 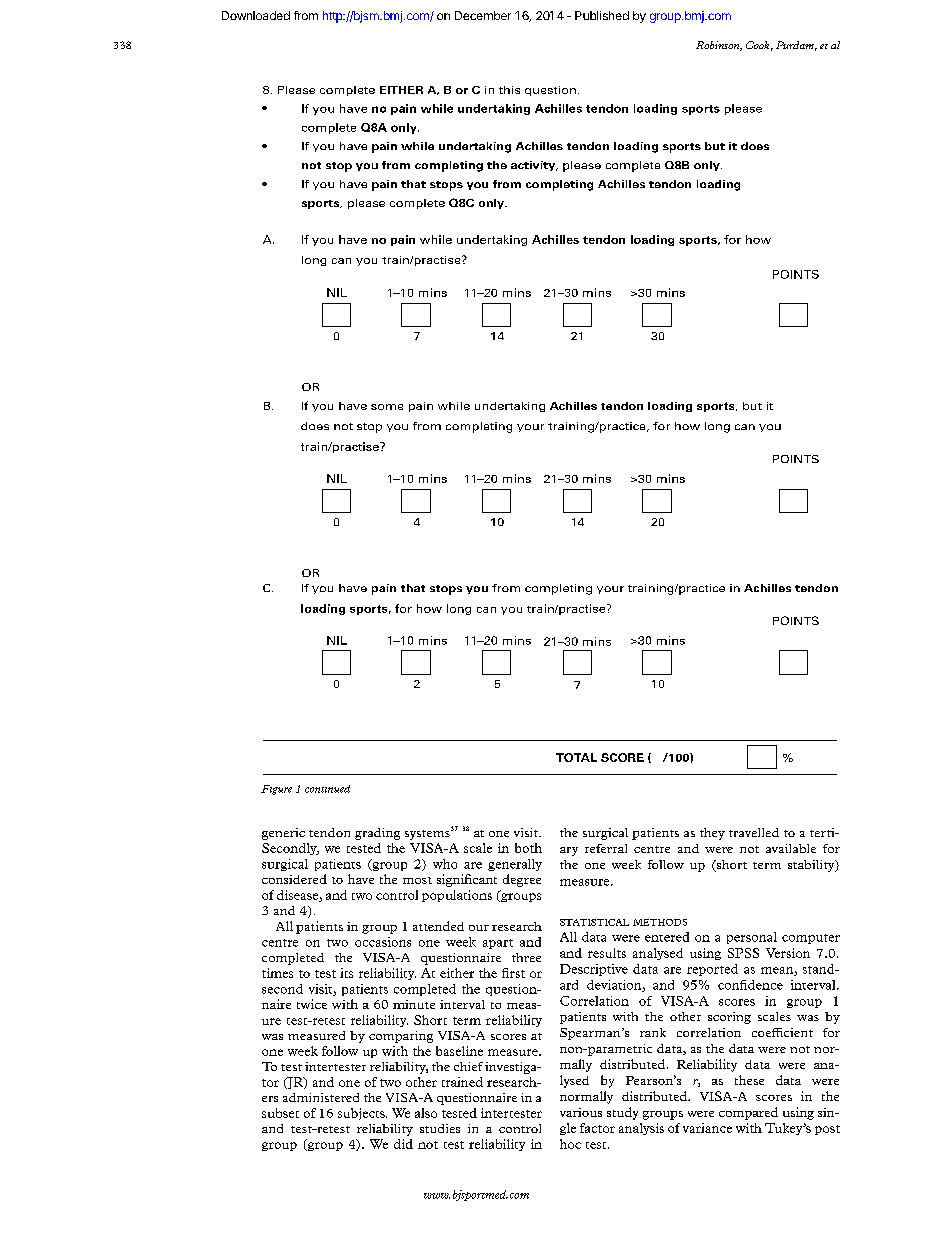 What do you see at coordinates (283, 834) in the screenshot?
I see `generic` at bounding box center [283, 834].
